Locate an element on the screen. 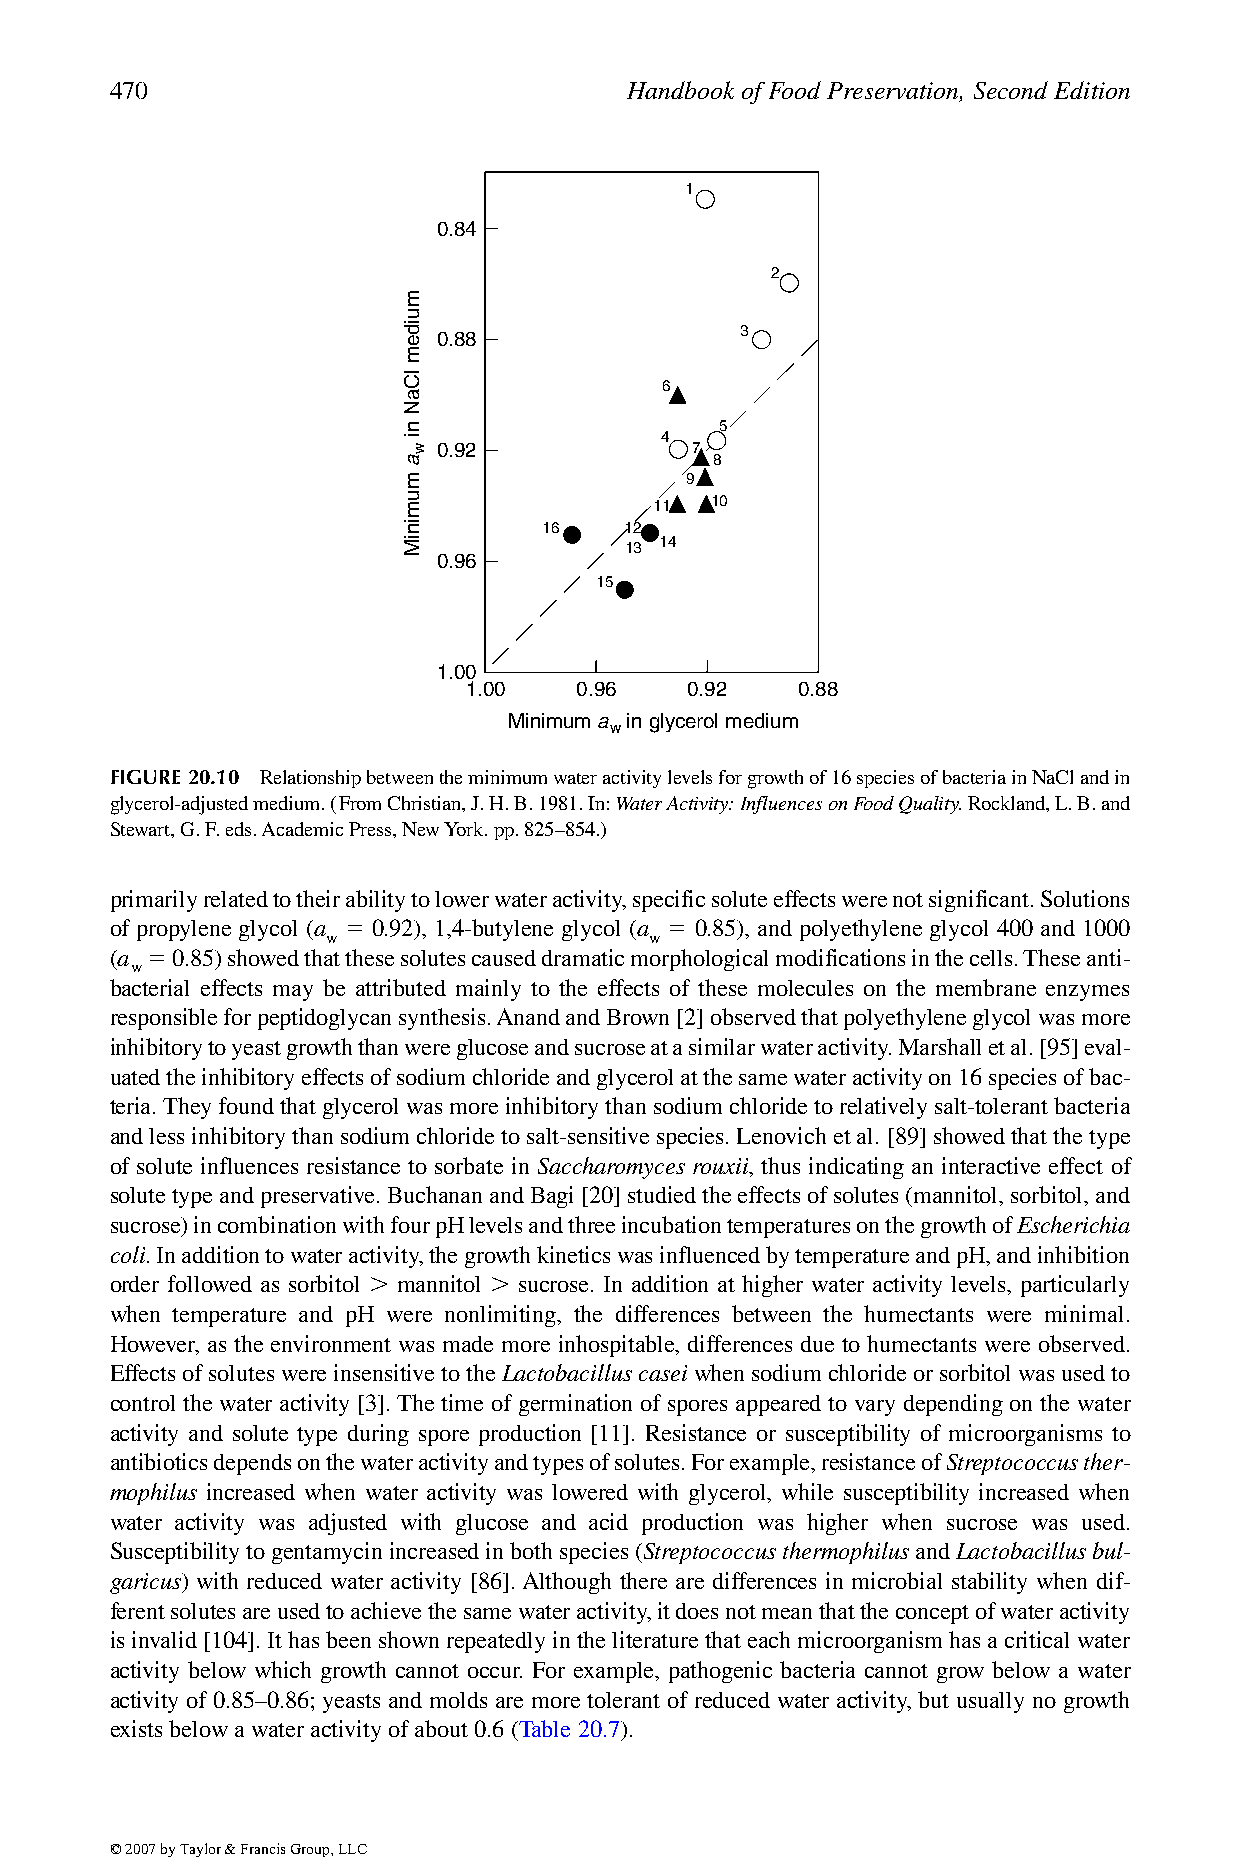 The image size is (1244, 1876). Handbook is located at coordinates (680, 90).
